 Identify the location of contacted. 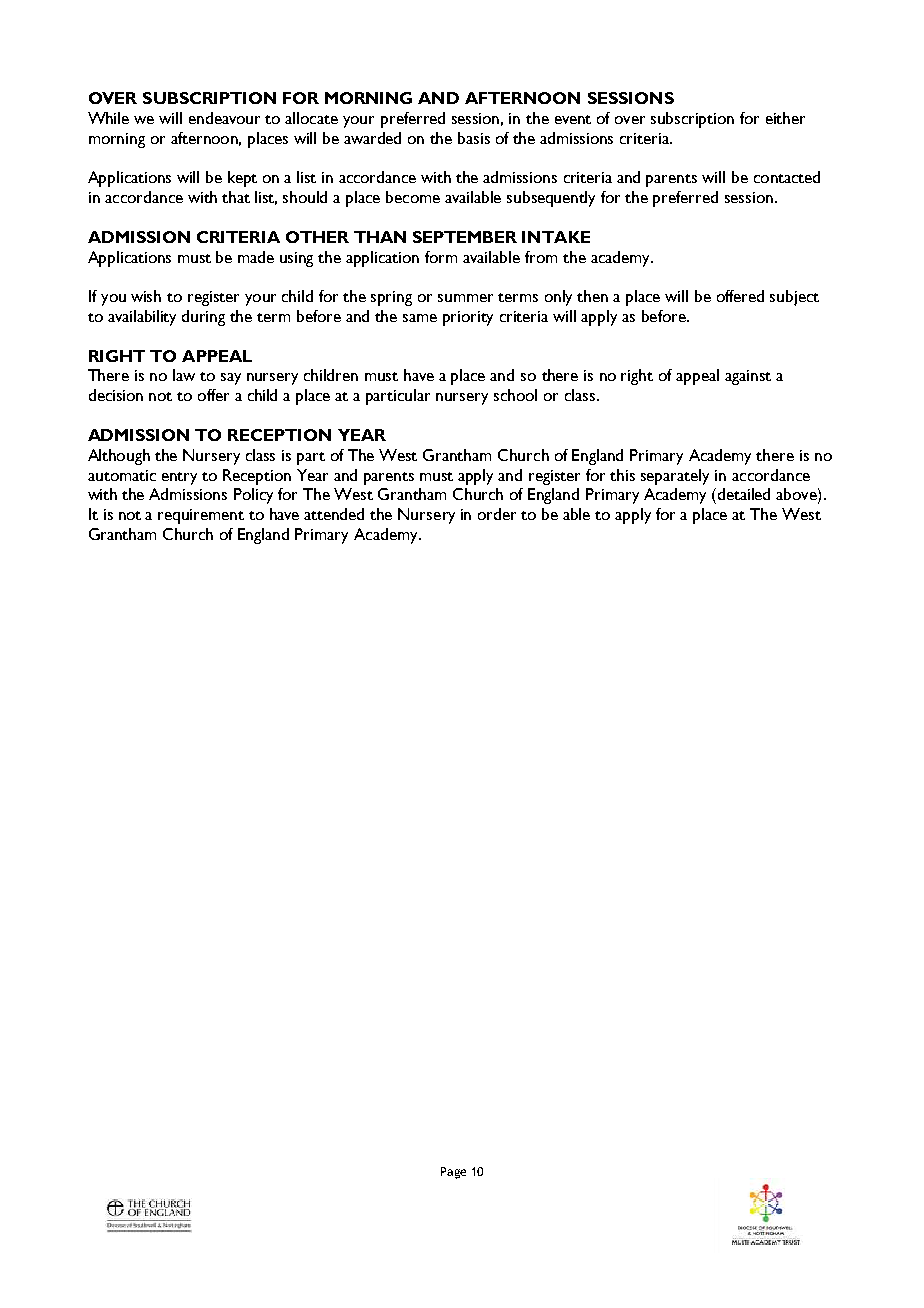
(787, 177).
